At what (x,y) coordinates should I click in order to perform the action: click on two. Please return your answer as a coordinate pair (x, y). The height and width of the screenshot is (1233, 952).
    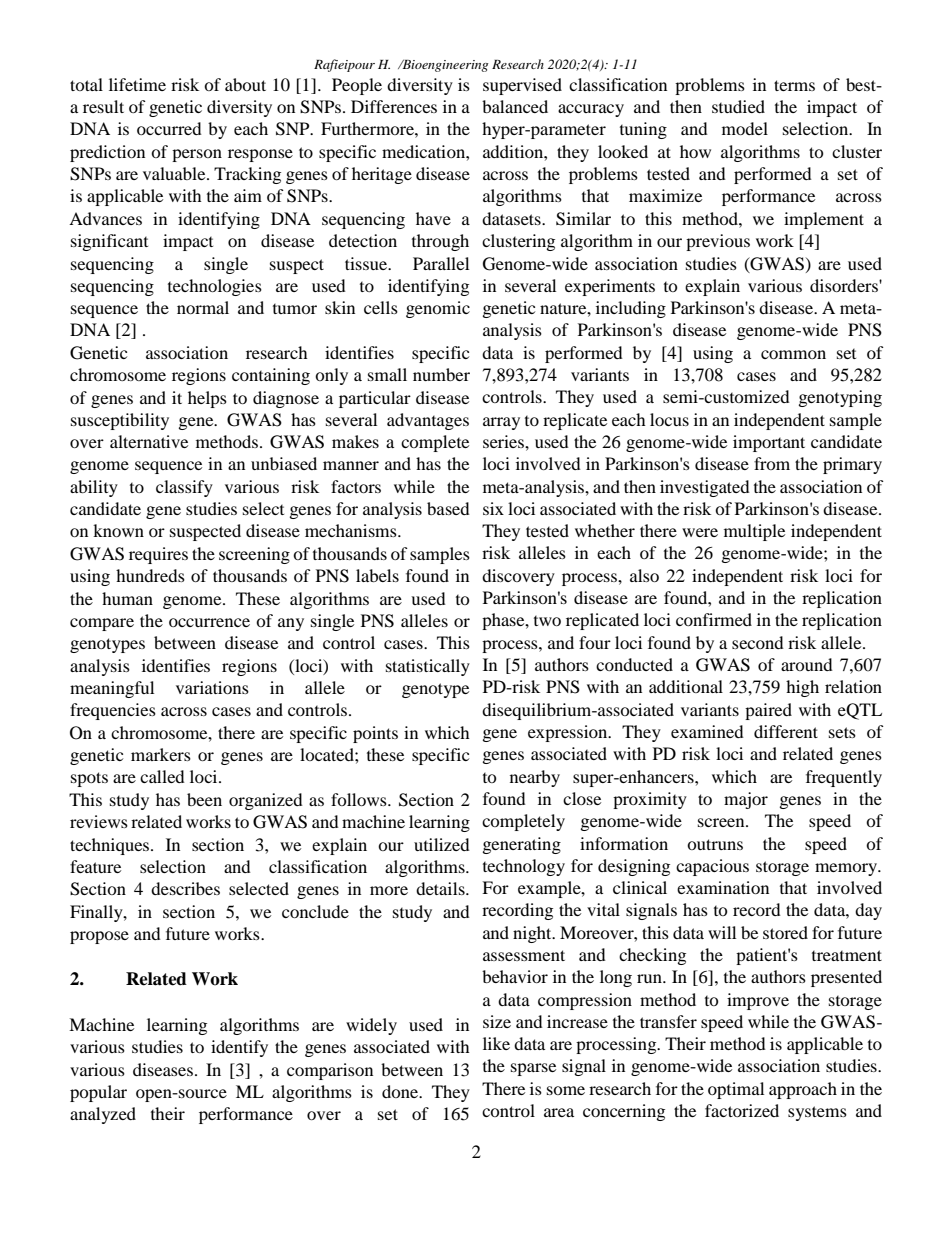
    Looking at the image, I should click on (547, 621).
